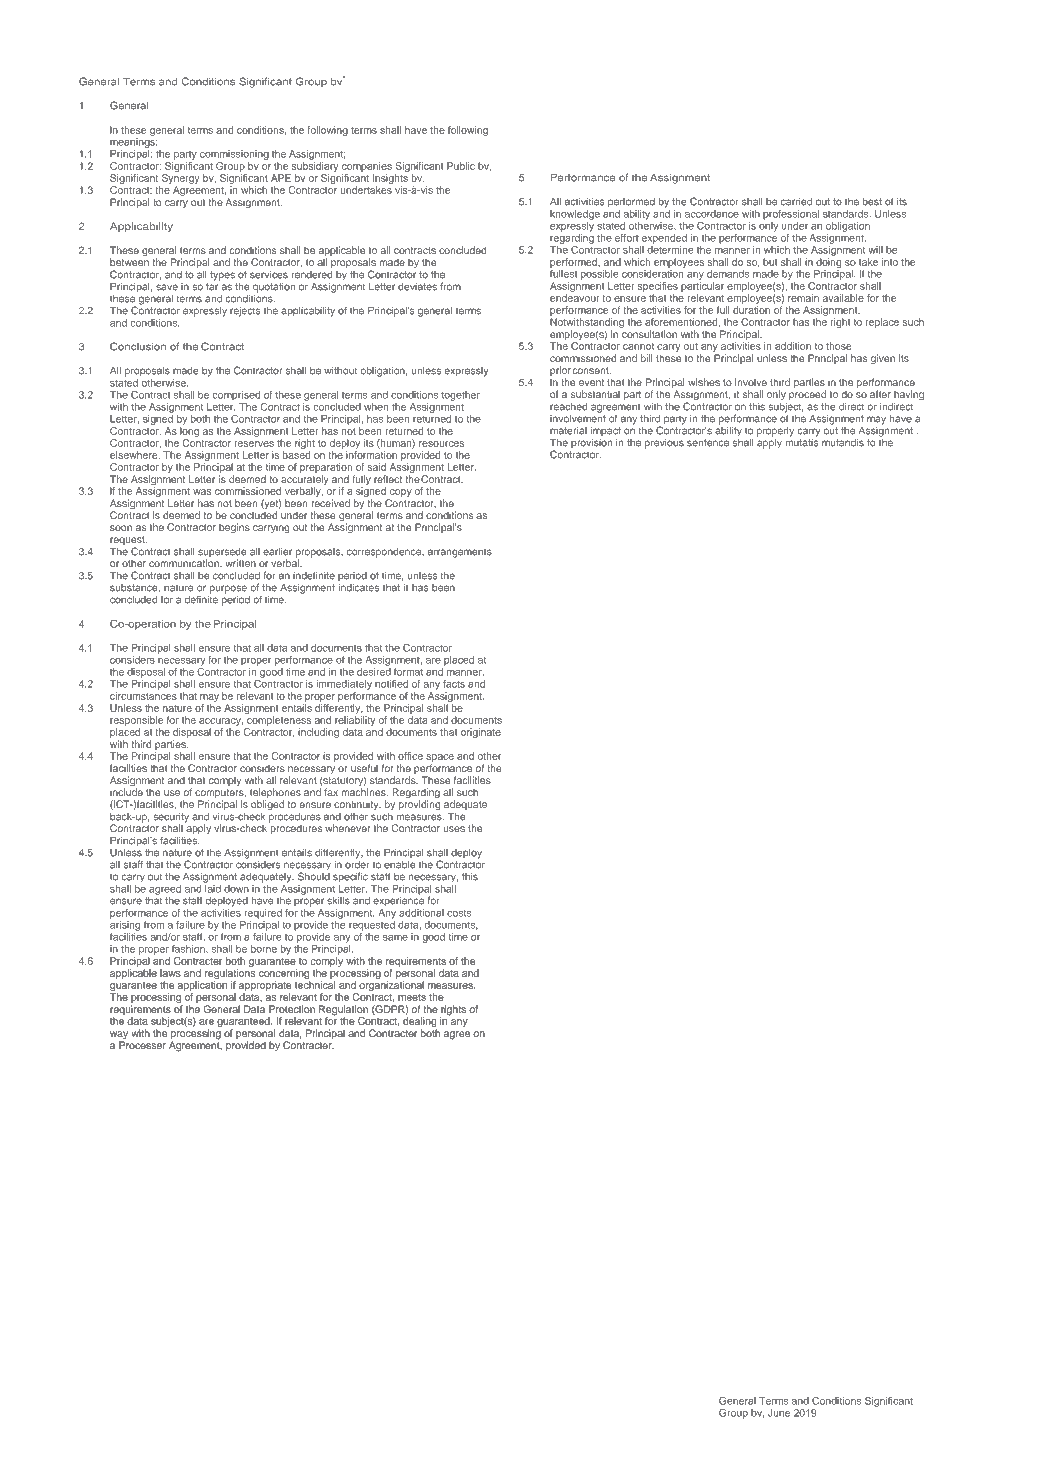 The height and width of the screenshot is (1470, 1039). Describe the element at coordinates (420, 1023) in the screenshot. I see `dealing` at that location.
